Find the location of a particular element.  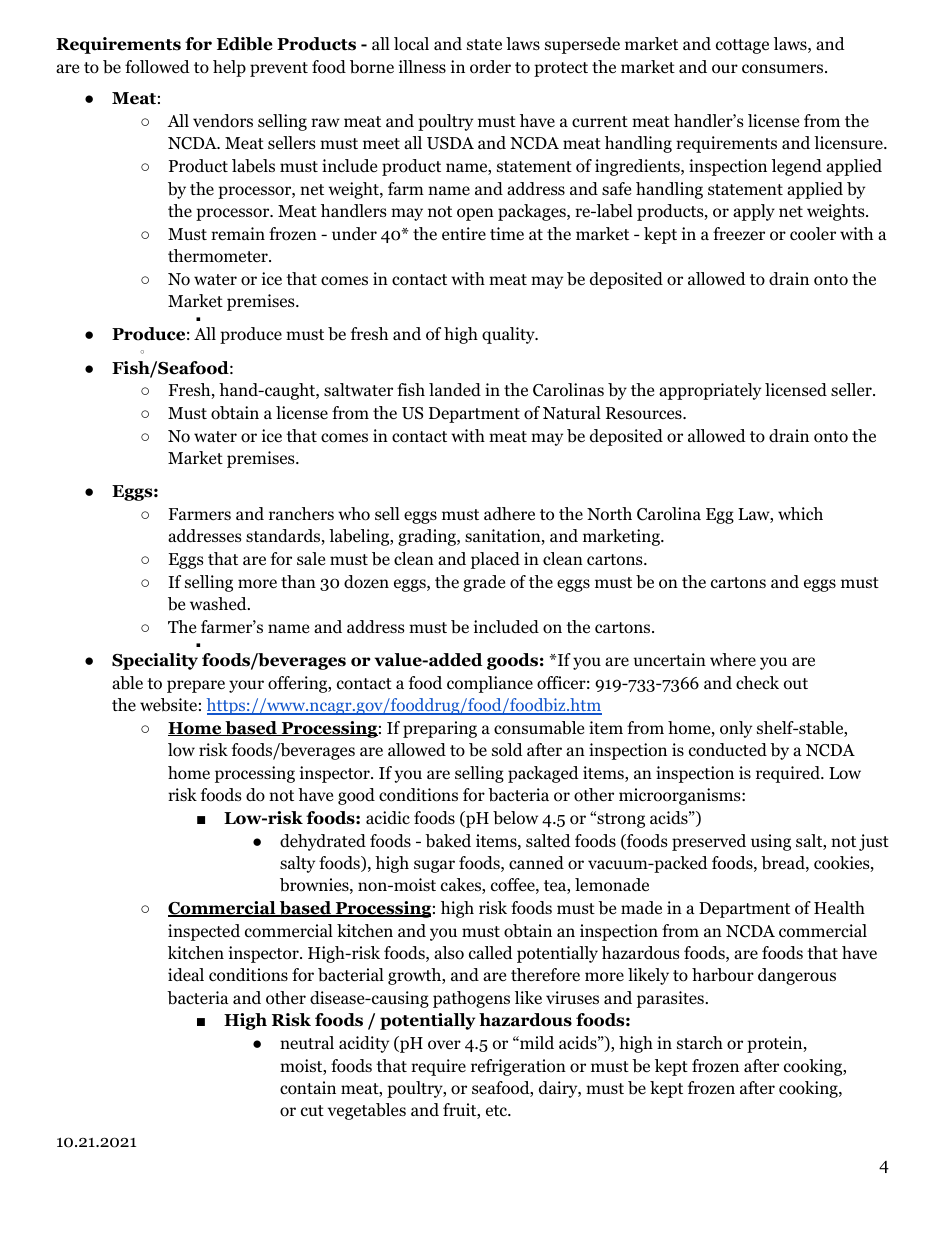

dehydrated is located at coordinates (323, 842).
